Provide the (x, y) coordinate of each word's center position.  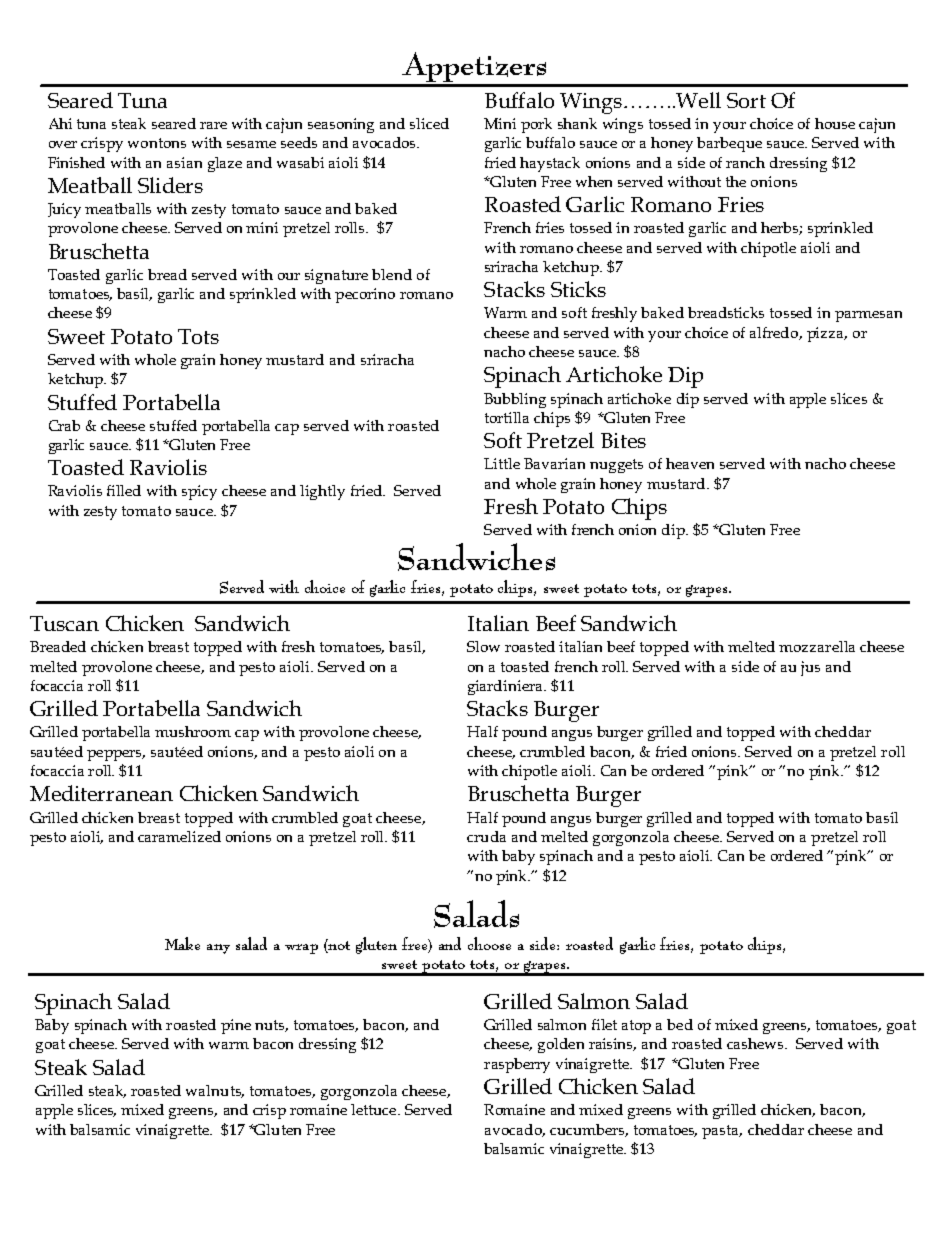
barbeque (729, 144)
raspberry (517, 1065)
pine (236, 1026)
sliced (429, 123)
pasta (722, 1132)
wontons (157, 143)
